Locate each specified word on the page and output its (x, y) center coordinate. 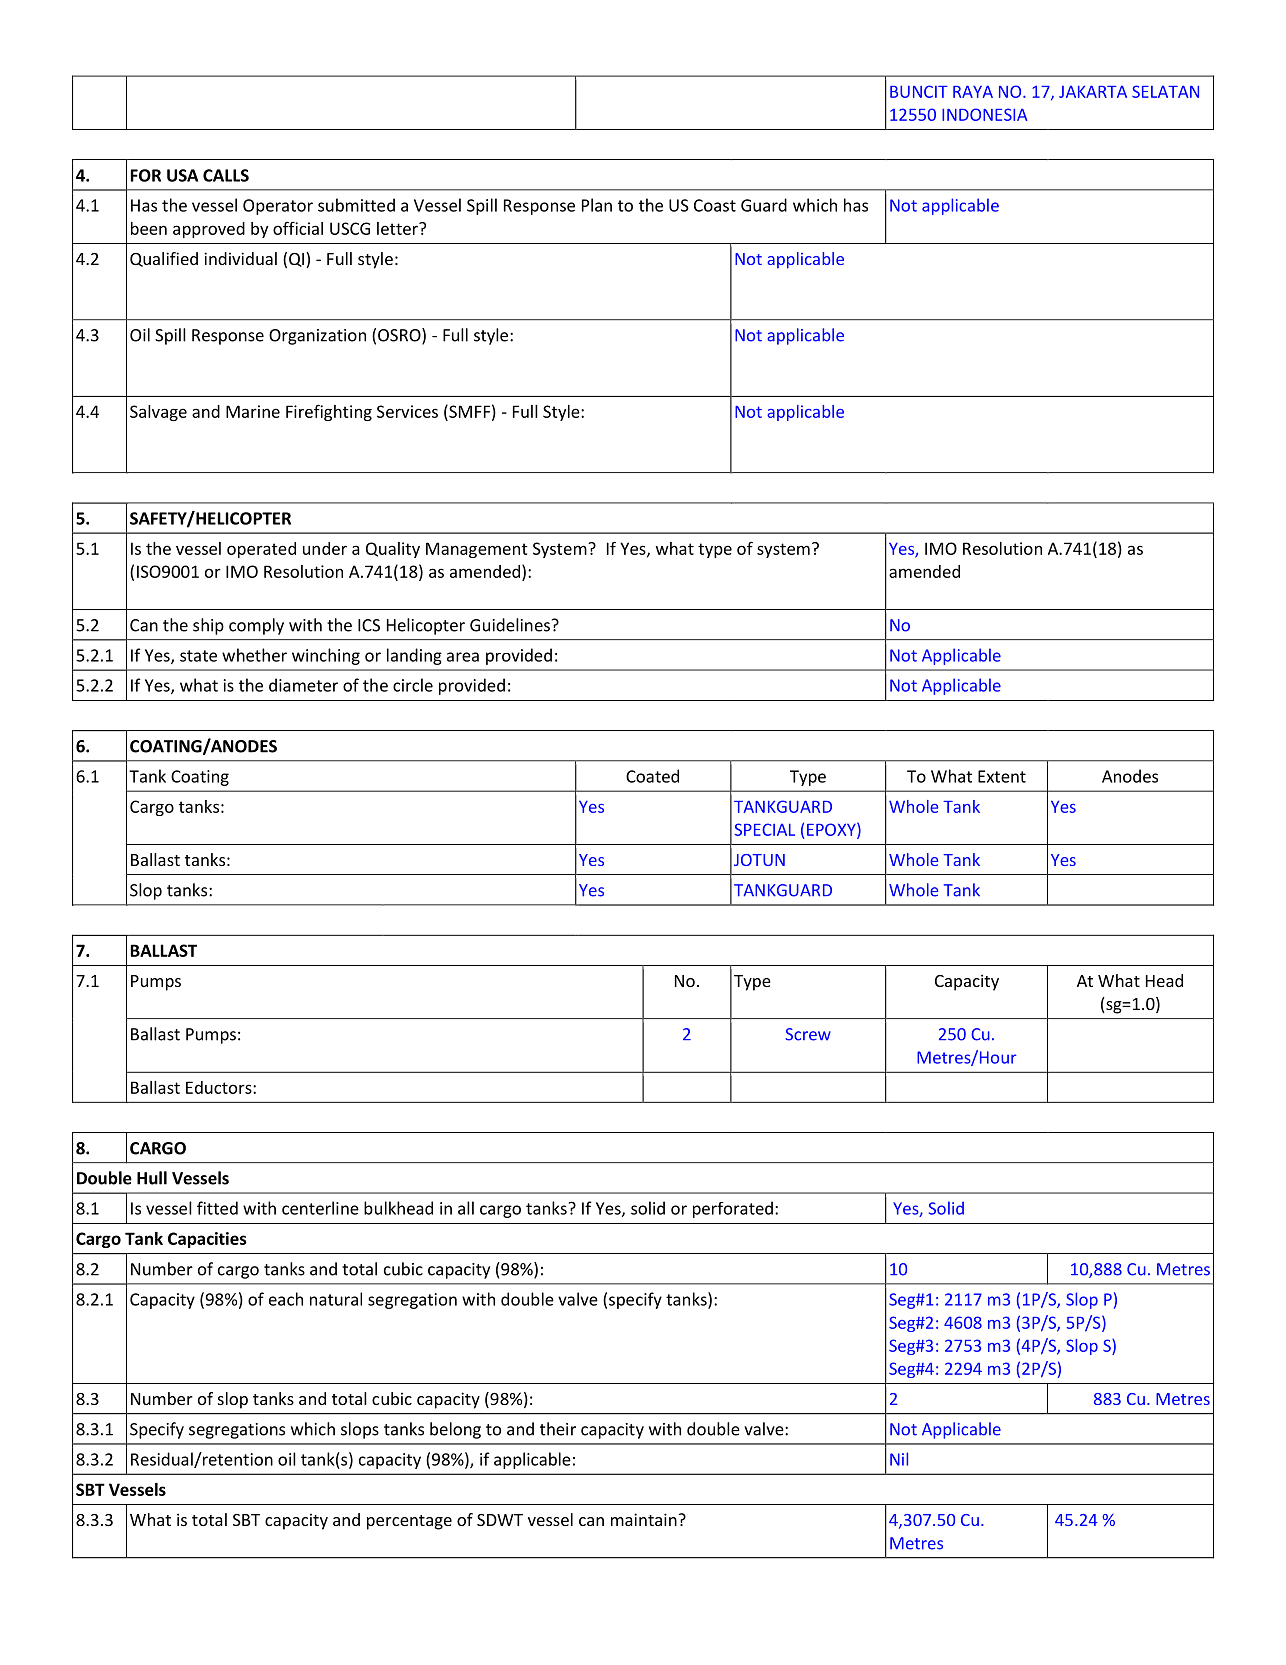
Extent (1002, 776)
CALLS (226, 175)
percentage (409, 1522)
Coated (652, 776)
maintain (645, 1519)
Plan (597, 205)
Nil (899, 1459)
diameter (303, 685)
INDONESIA (984, 114)
